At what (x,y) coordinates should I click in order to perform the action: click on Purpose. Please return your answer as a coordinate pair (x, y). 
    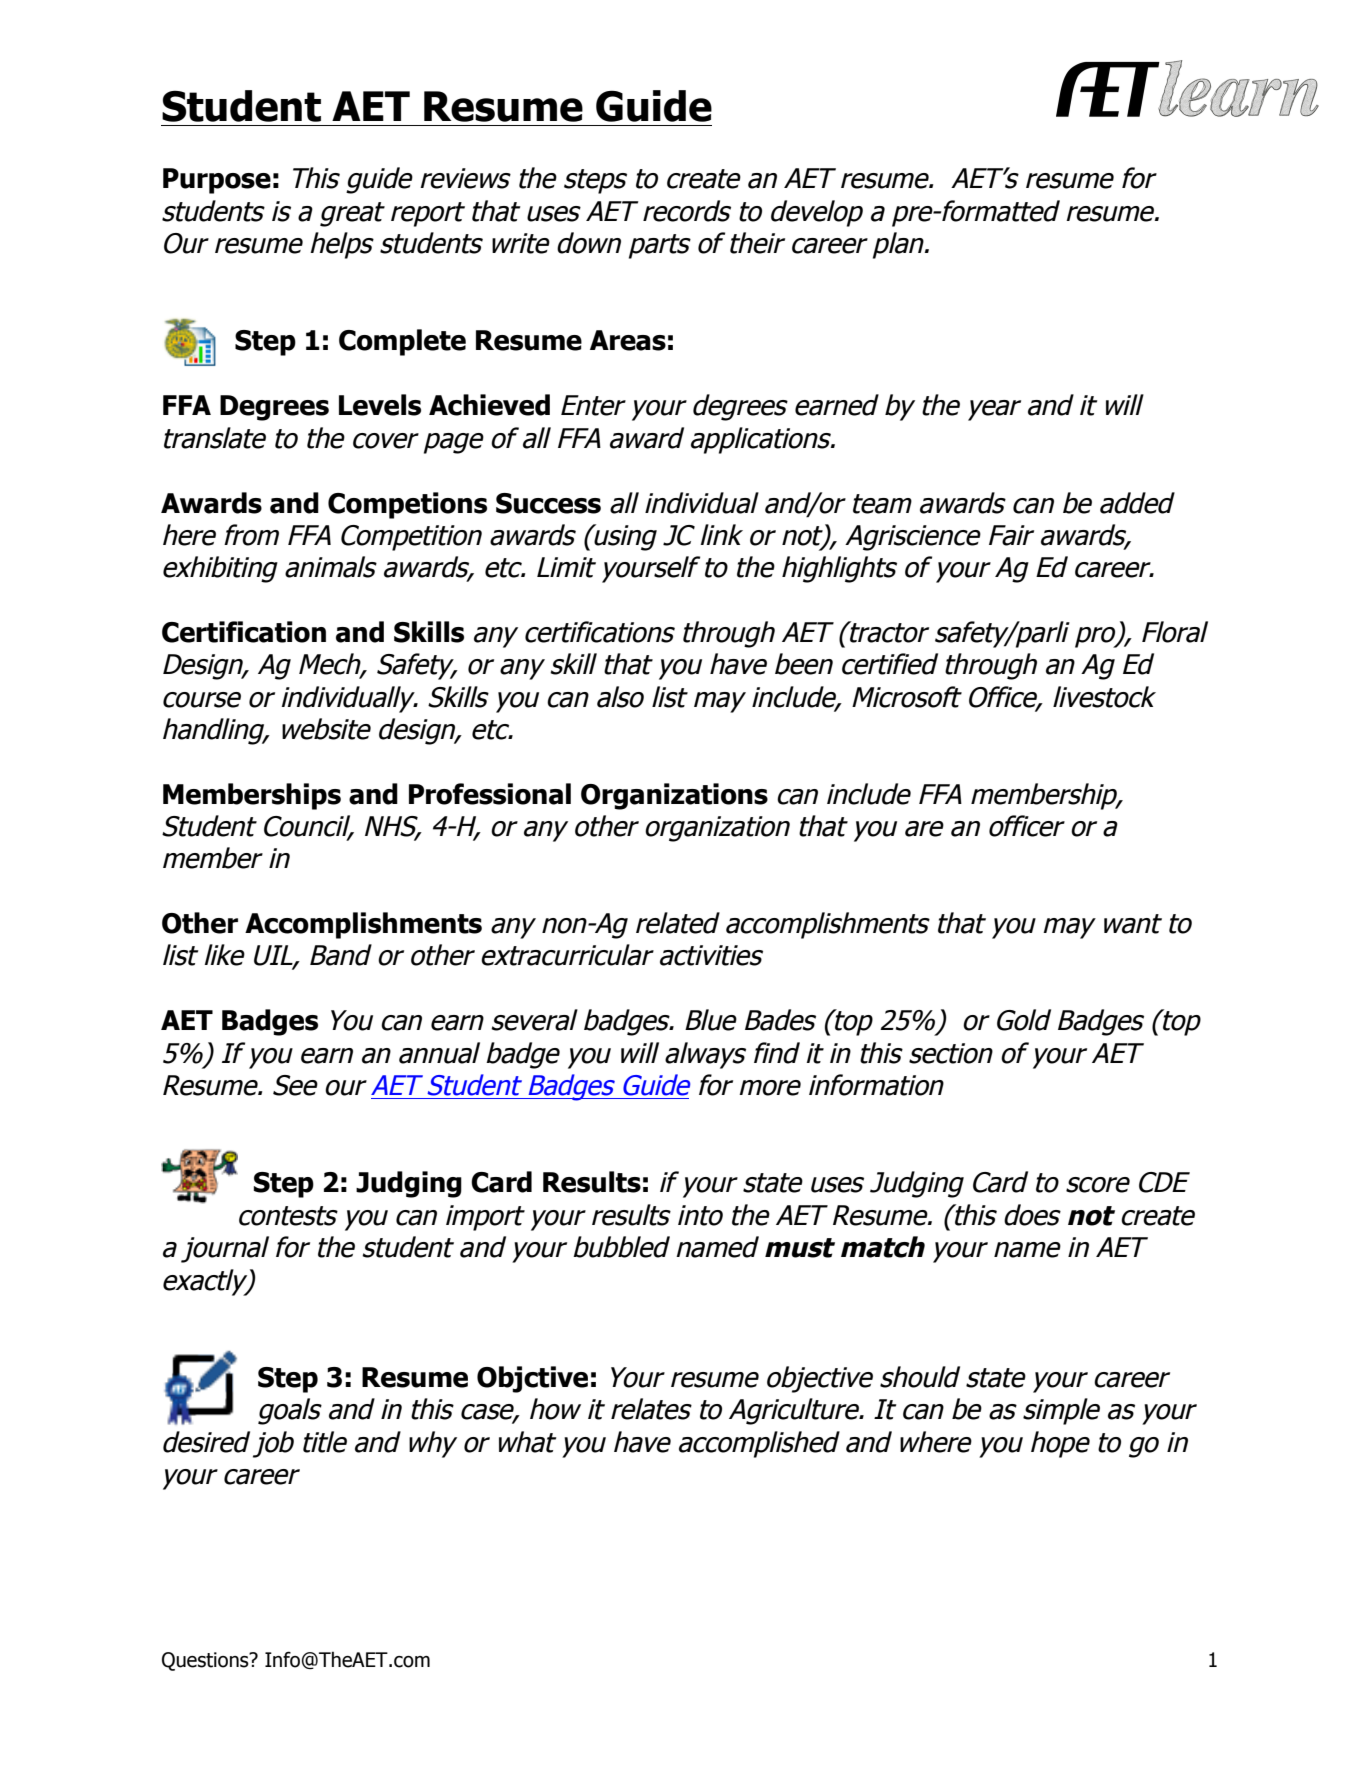
    Looking at the image, I should click on (217, 181).
